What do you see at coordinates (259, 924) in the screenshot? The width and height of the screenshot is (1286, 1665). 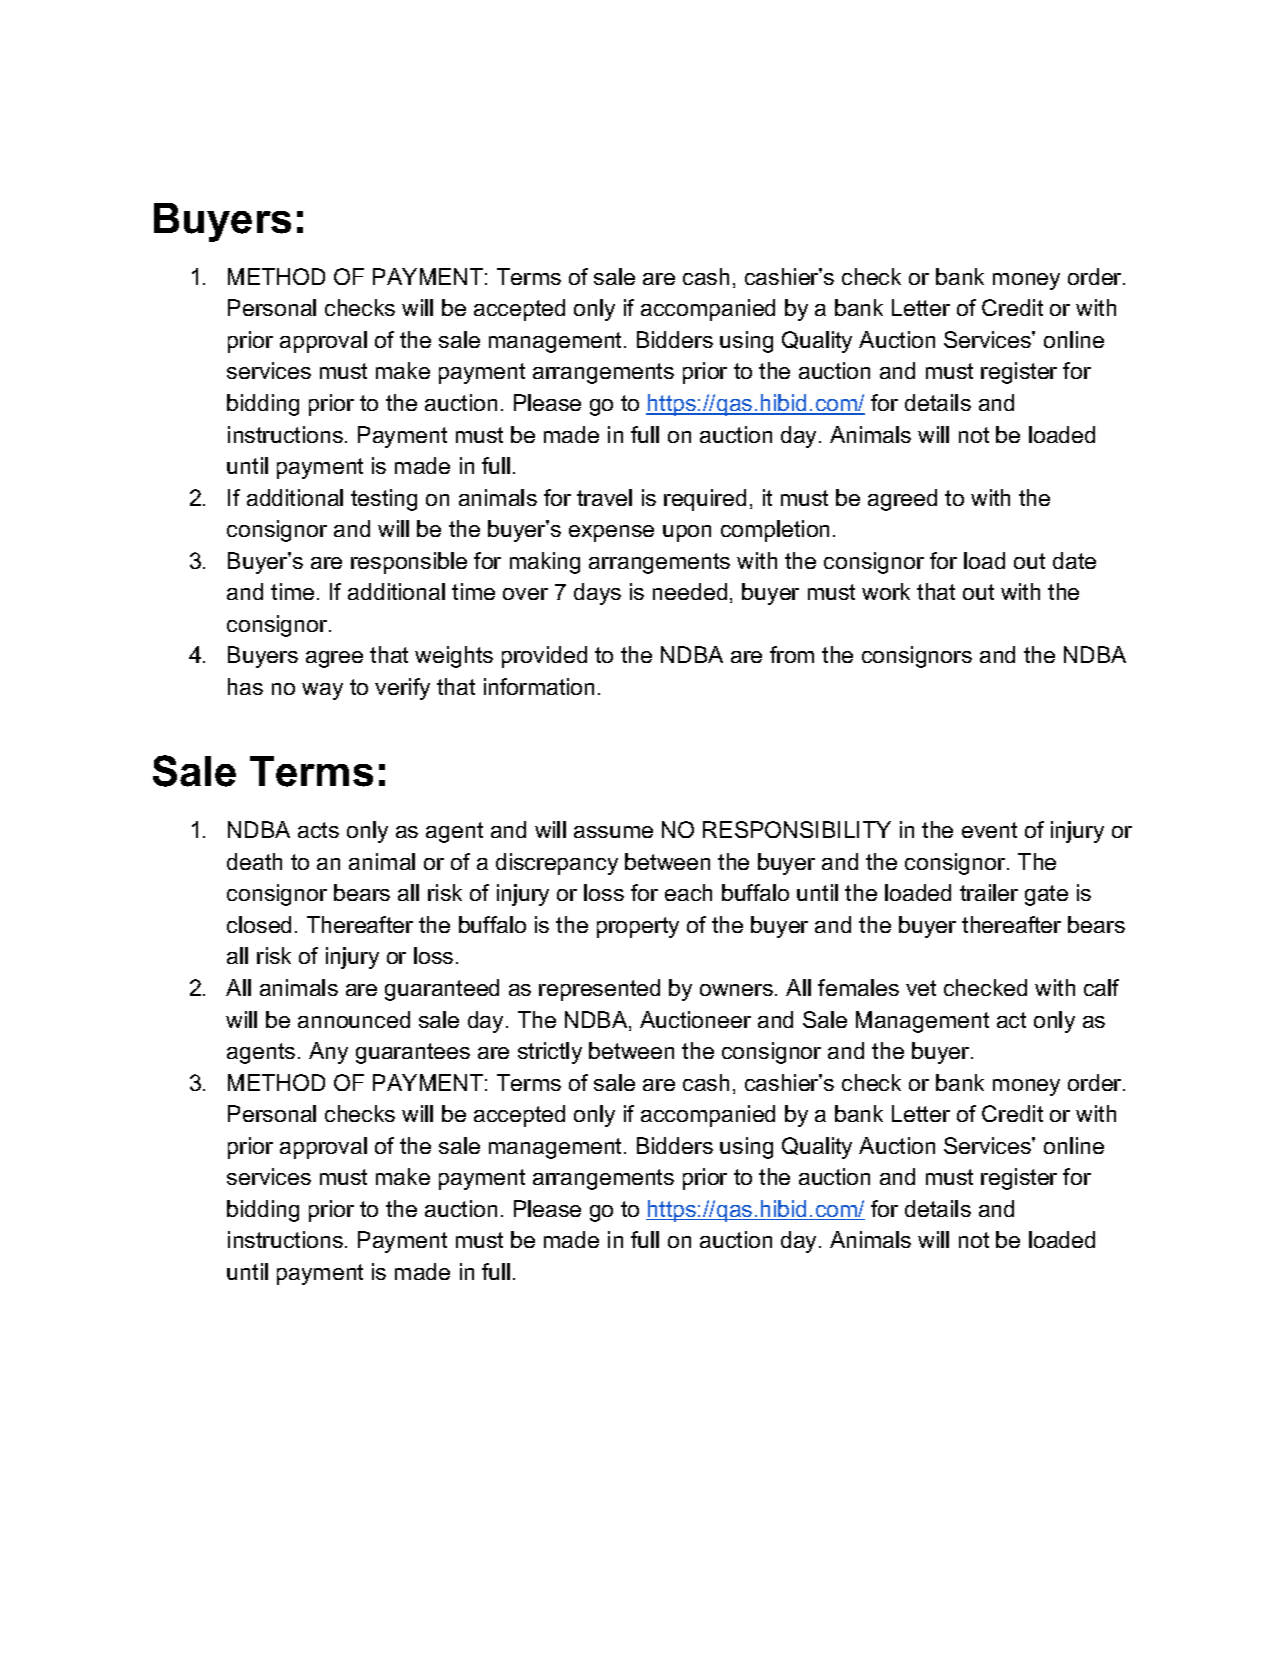 I see `closed` at bounding box center [259, 924].
